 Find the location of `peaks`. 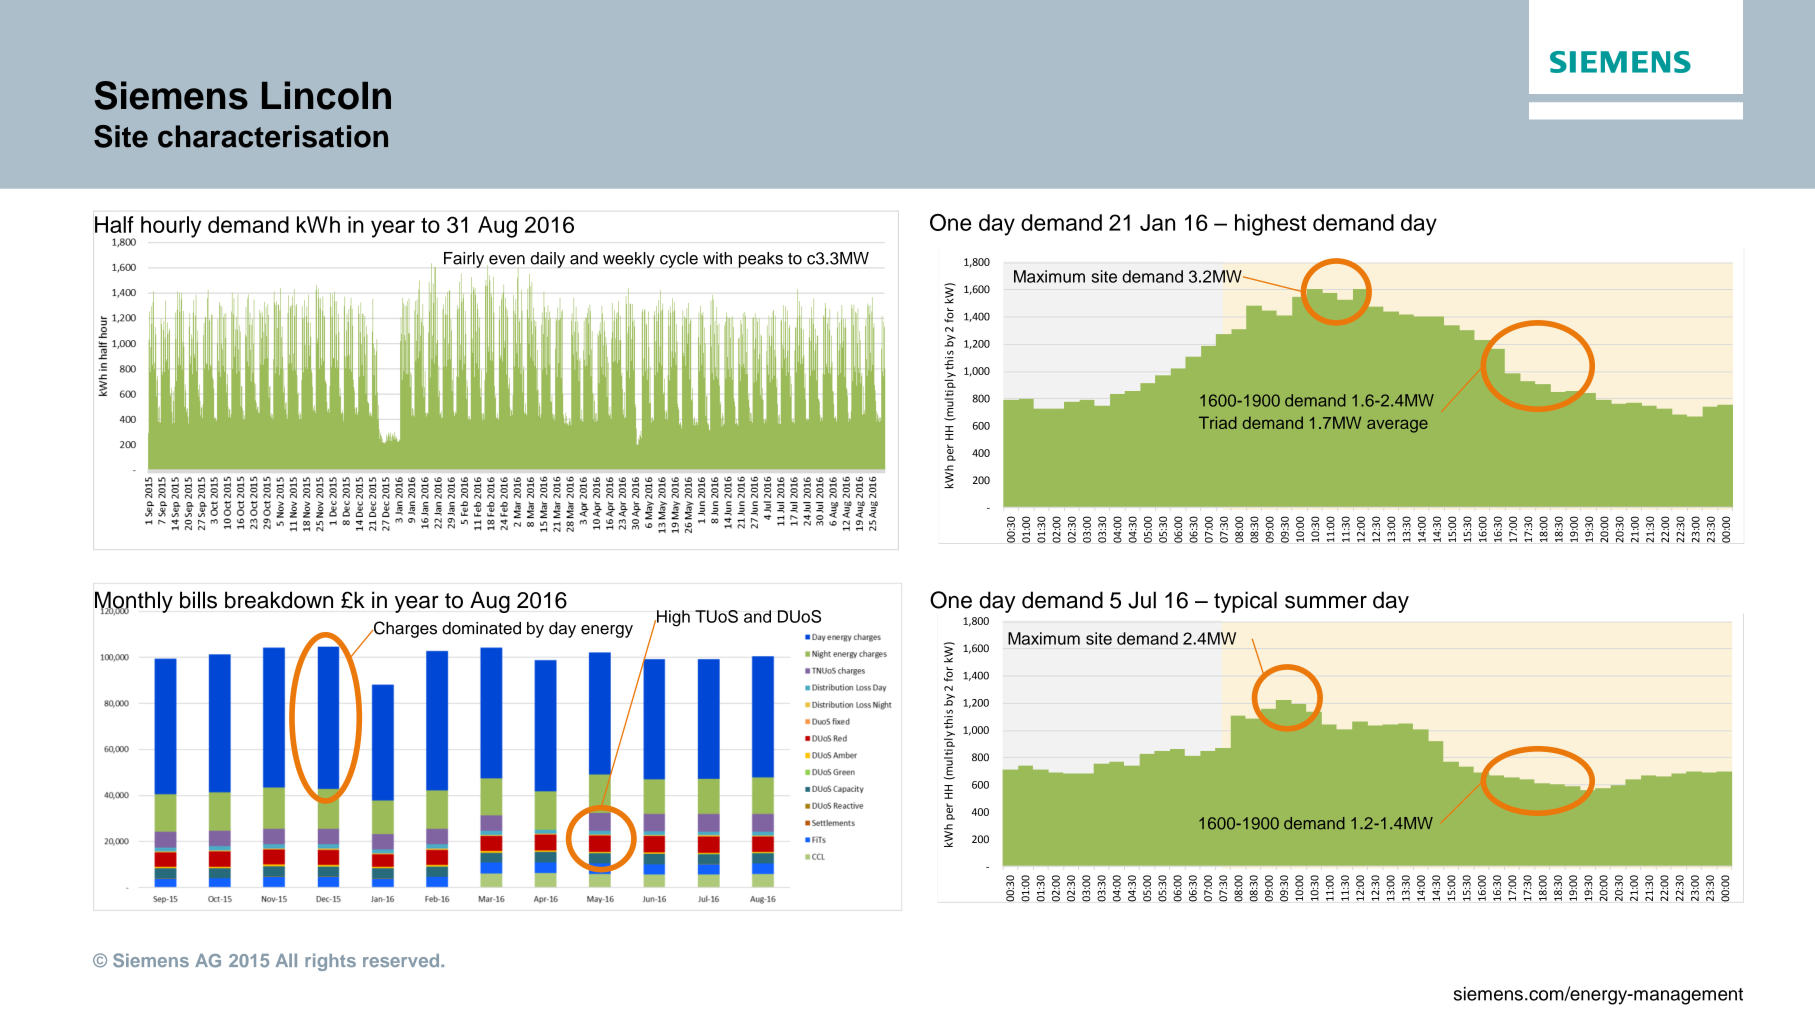

peaks is located at coordinates (760, 260).
